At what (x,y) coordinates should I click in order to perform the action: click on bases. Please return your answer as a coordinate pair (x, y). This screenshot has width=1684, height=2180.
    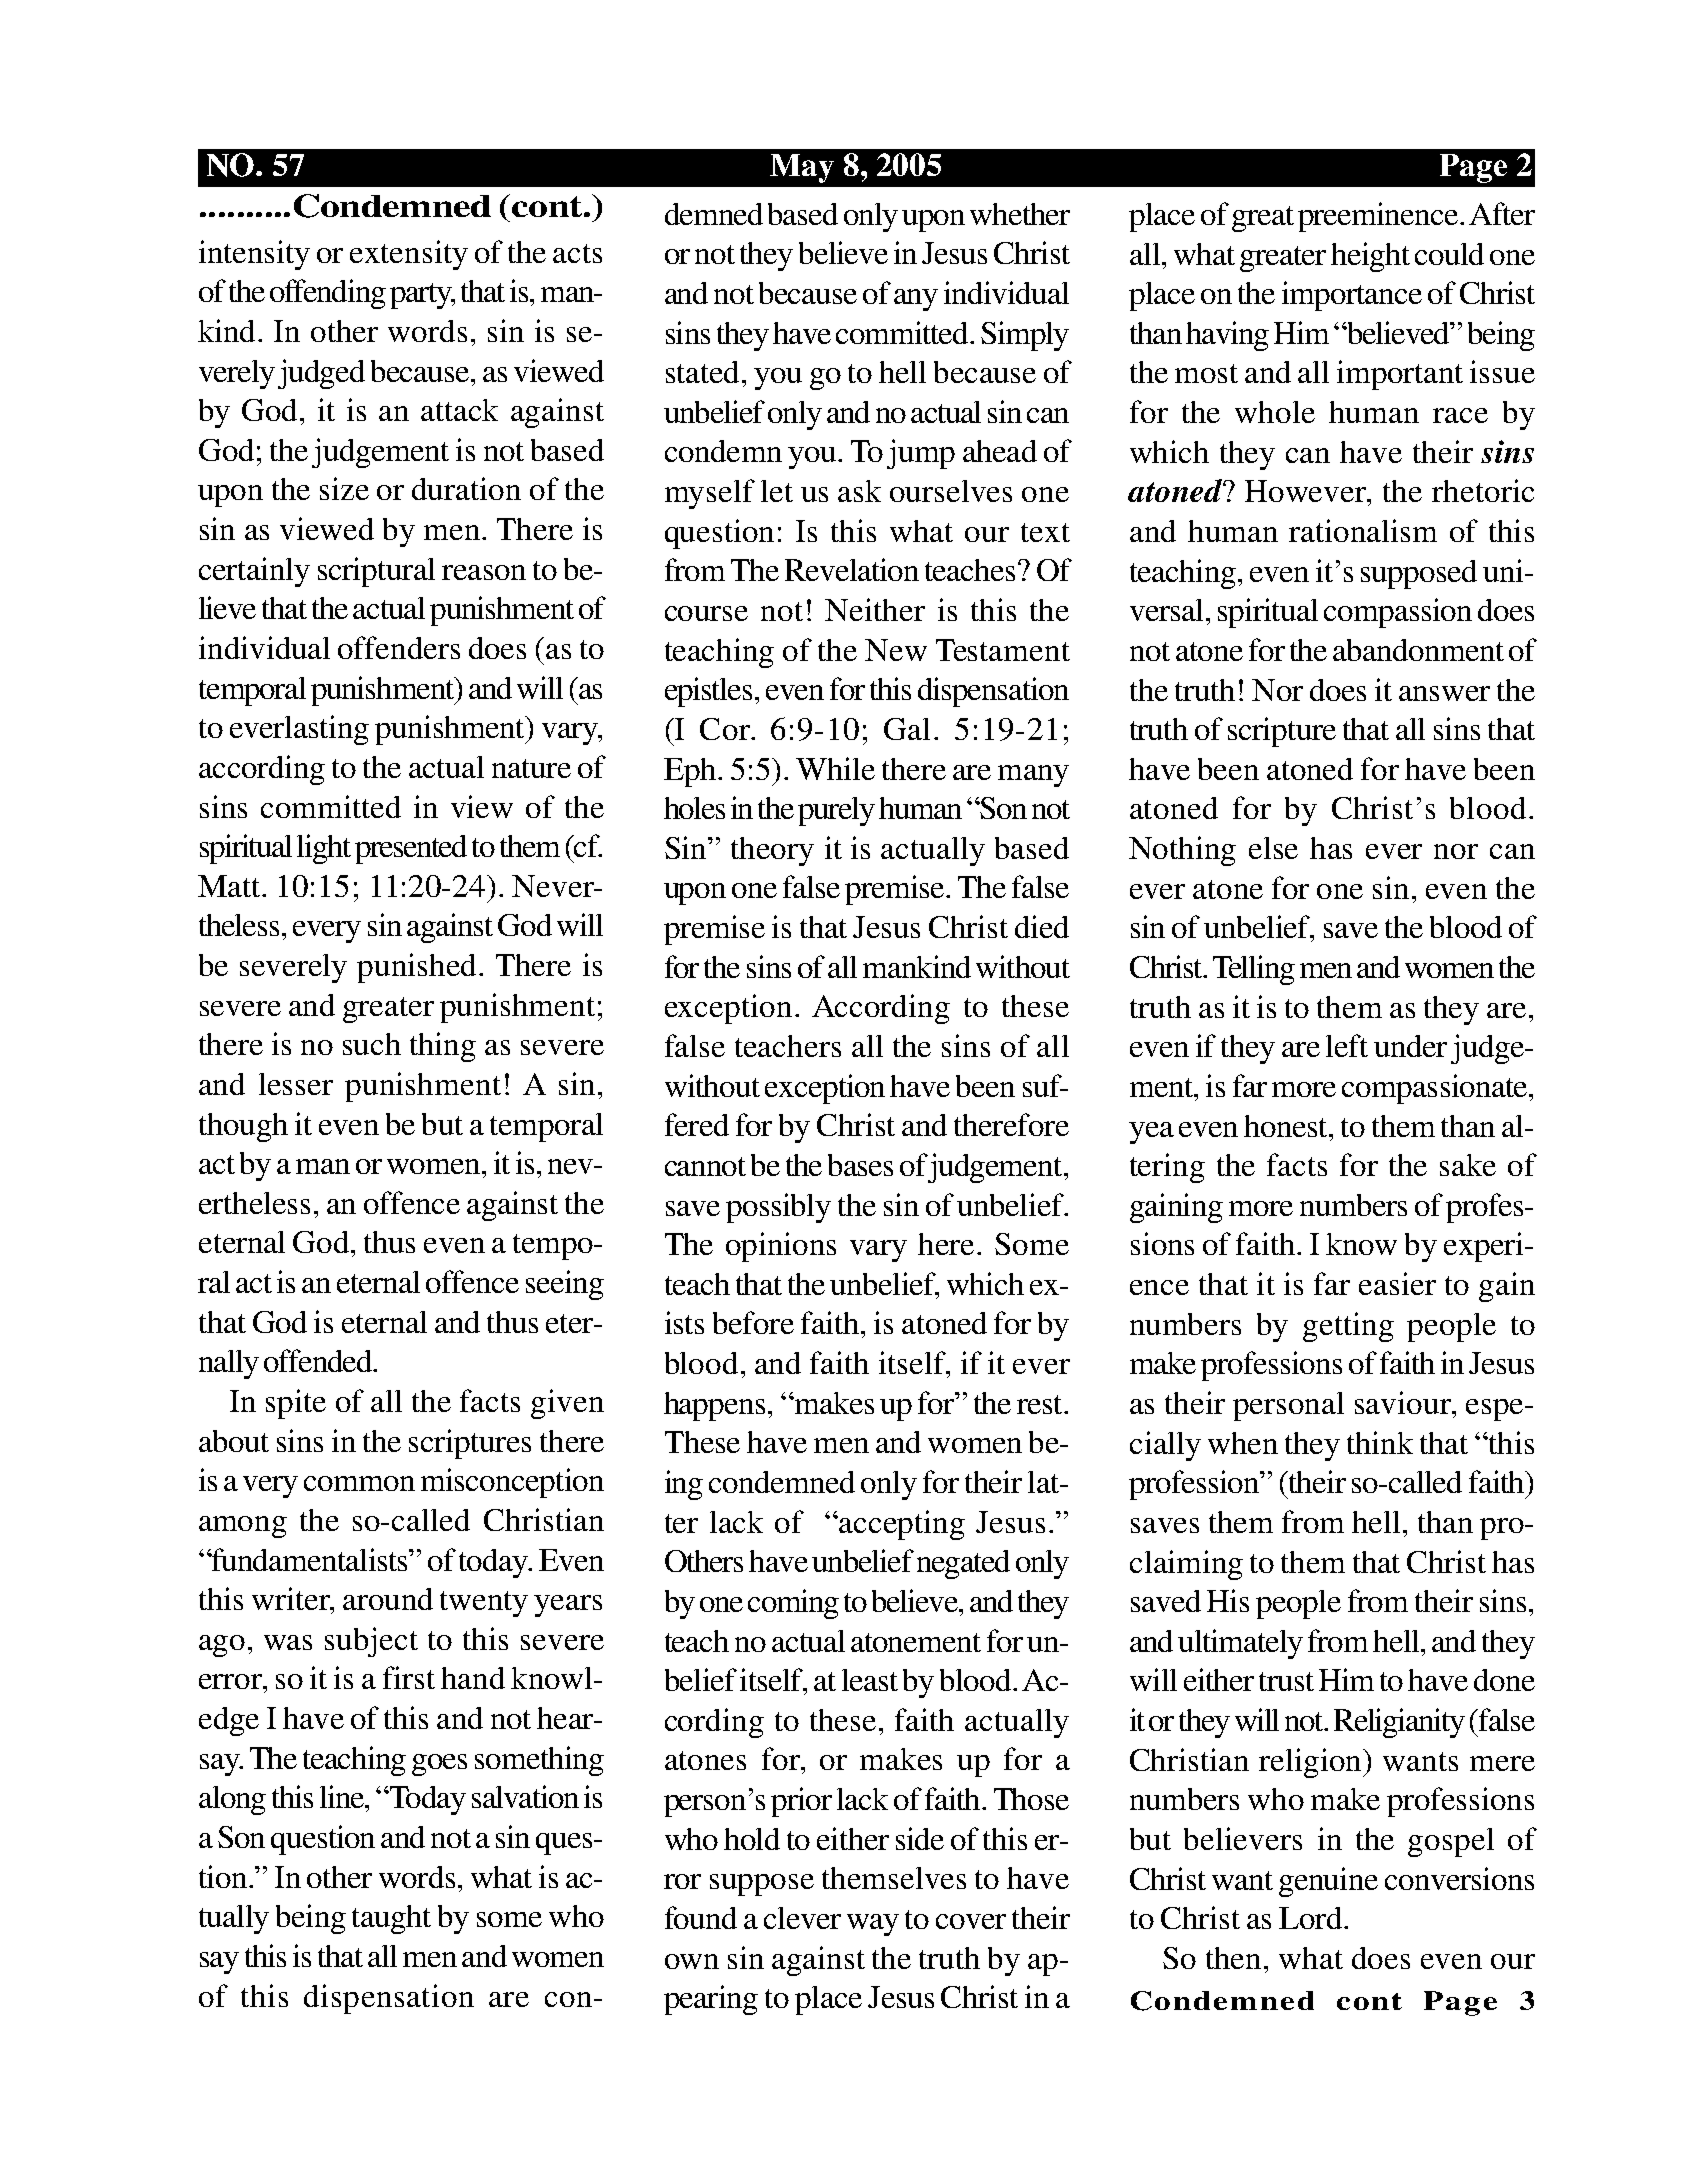
    Looking at the image, I should click on (860, 1165).
